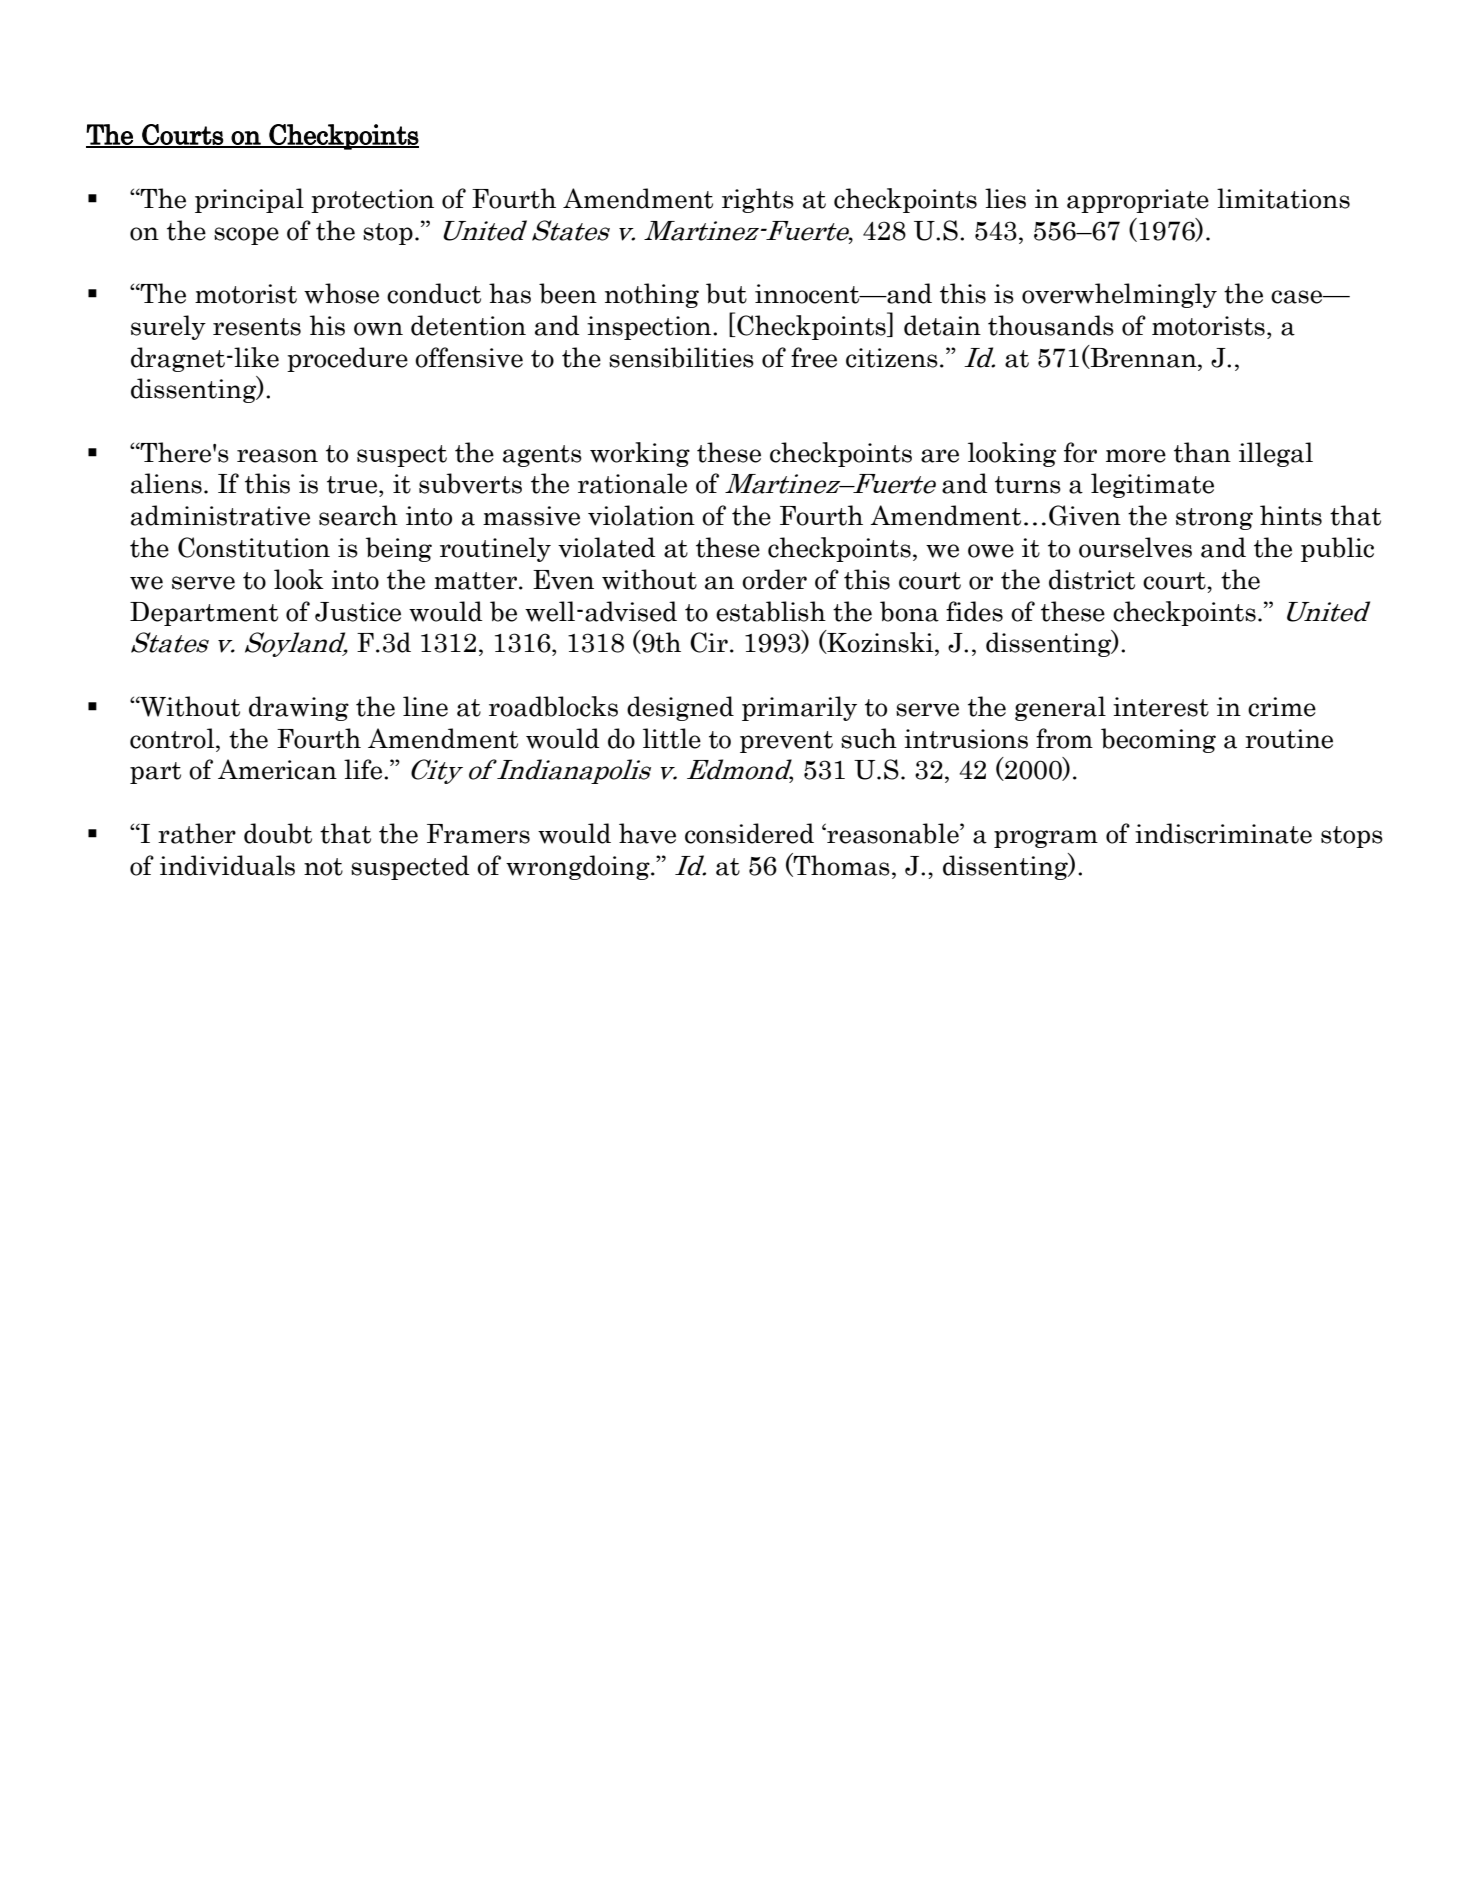 This screenshot has width=1470, height=1902. What do you see at coordinates (278, 833) in the screenshot?
I see `doubt` at bounding box center [278, 833].
